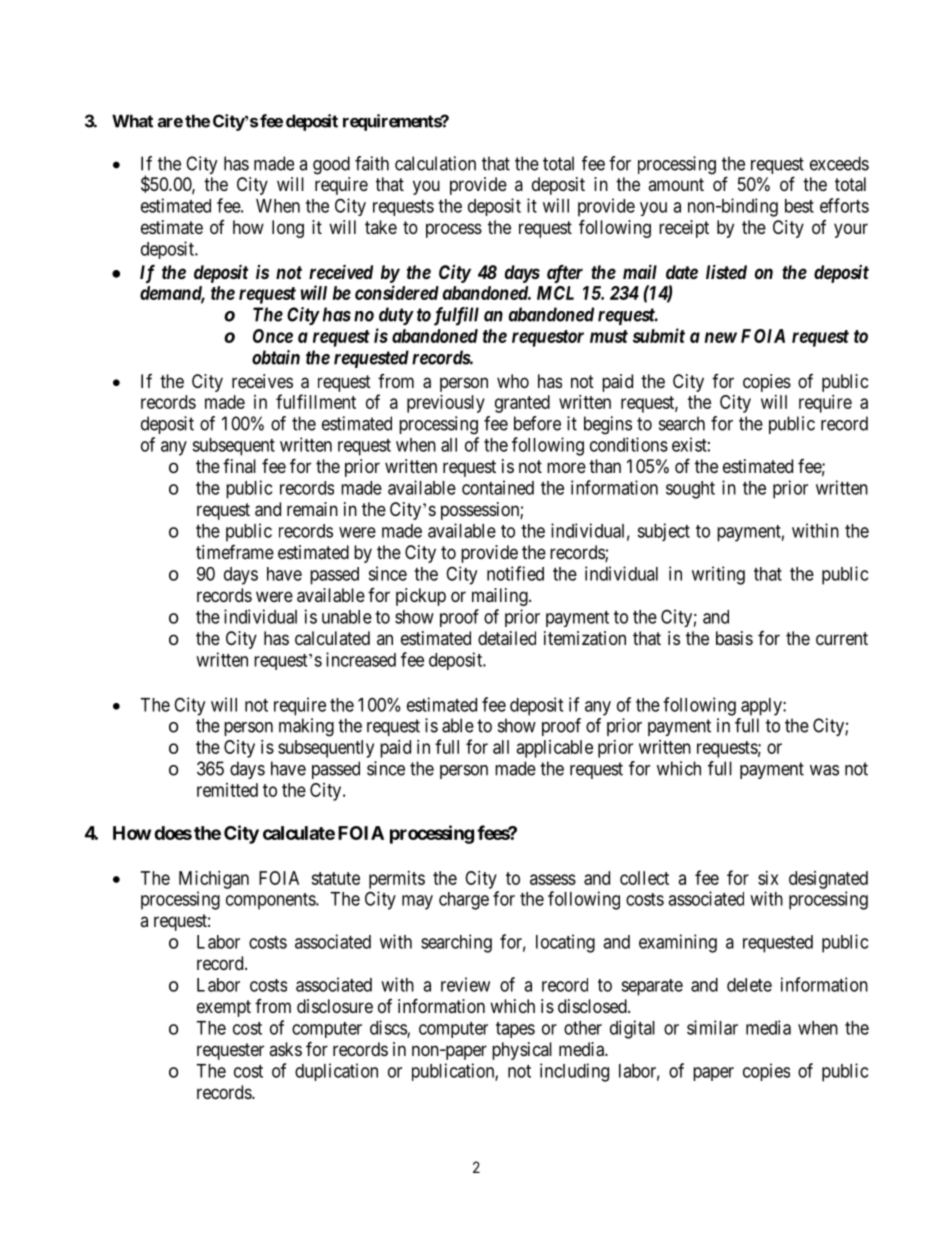  Describe the element at coordinates (515, 1030) in the document. I see `tapes` at that location.
